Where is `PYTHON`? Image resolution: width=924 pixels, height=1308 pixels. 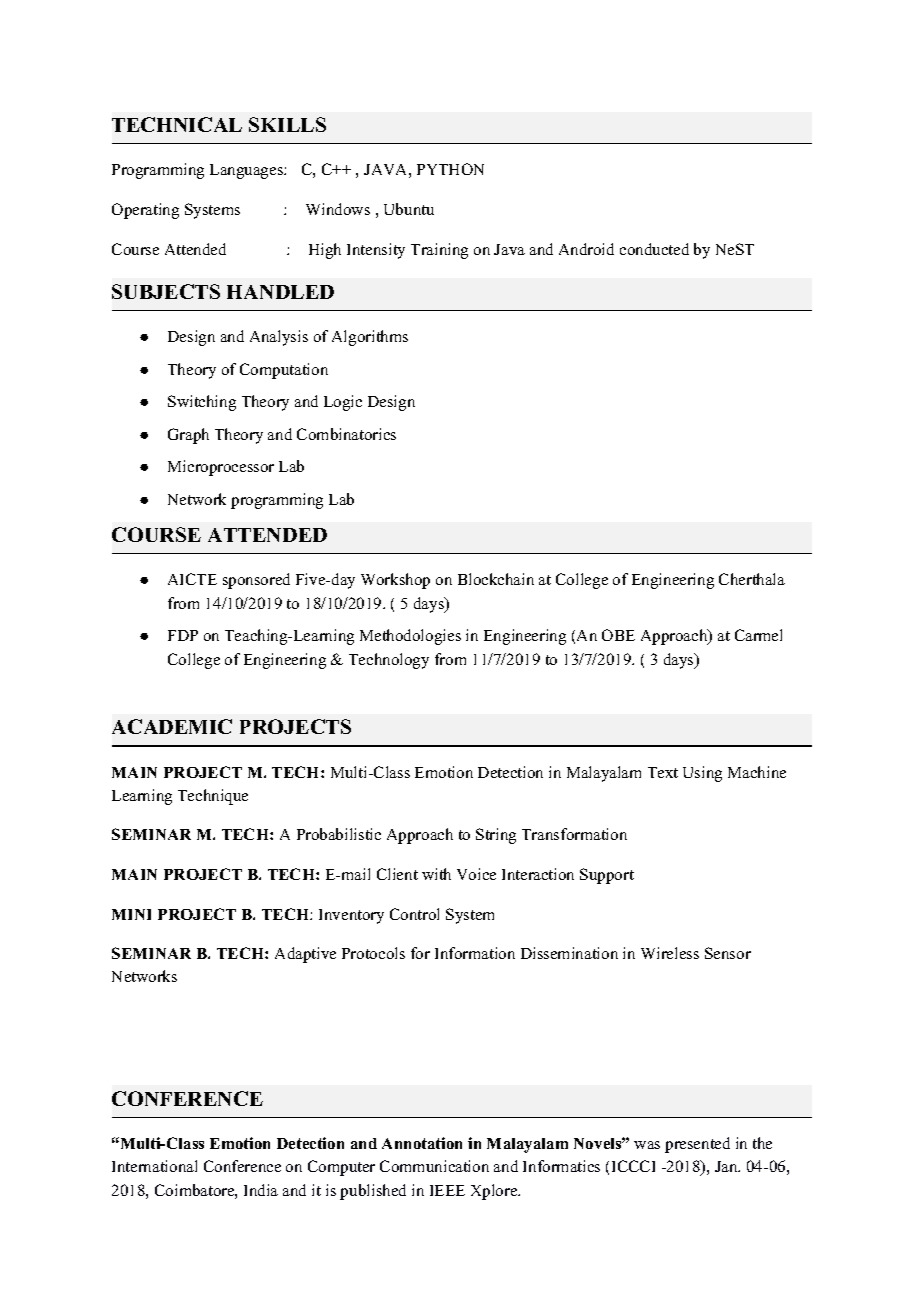
PYTHON is located at coordinates (450, 169).
